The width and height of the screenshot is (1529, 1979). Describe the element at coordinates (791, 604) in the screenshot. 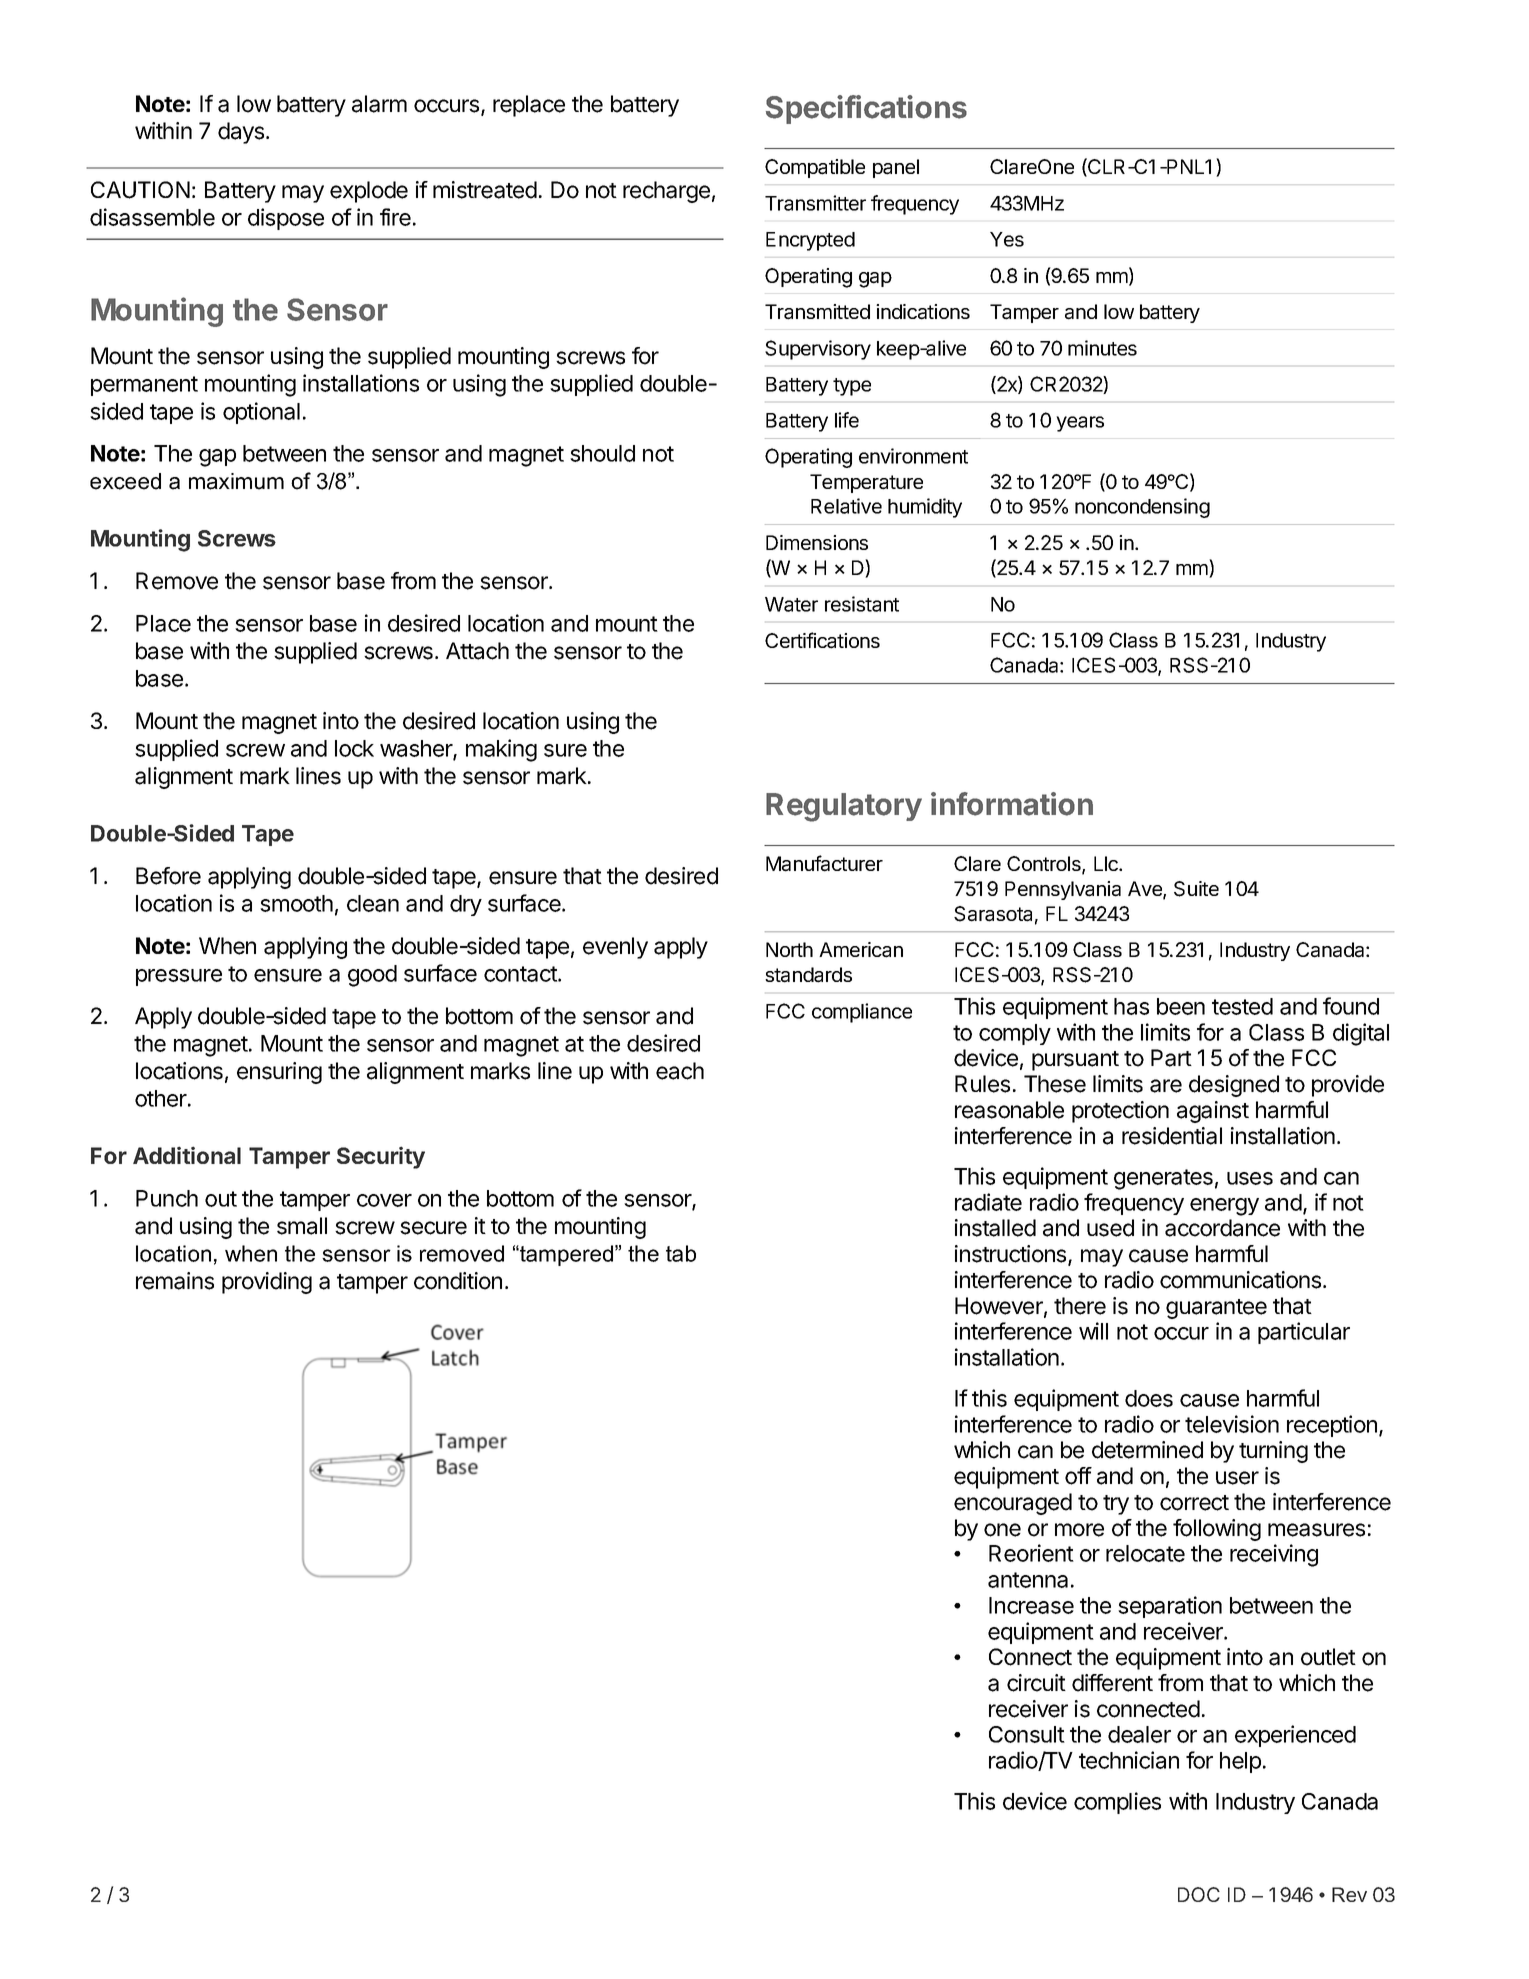

I see `Water` at that location.
